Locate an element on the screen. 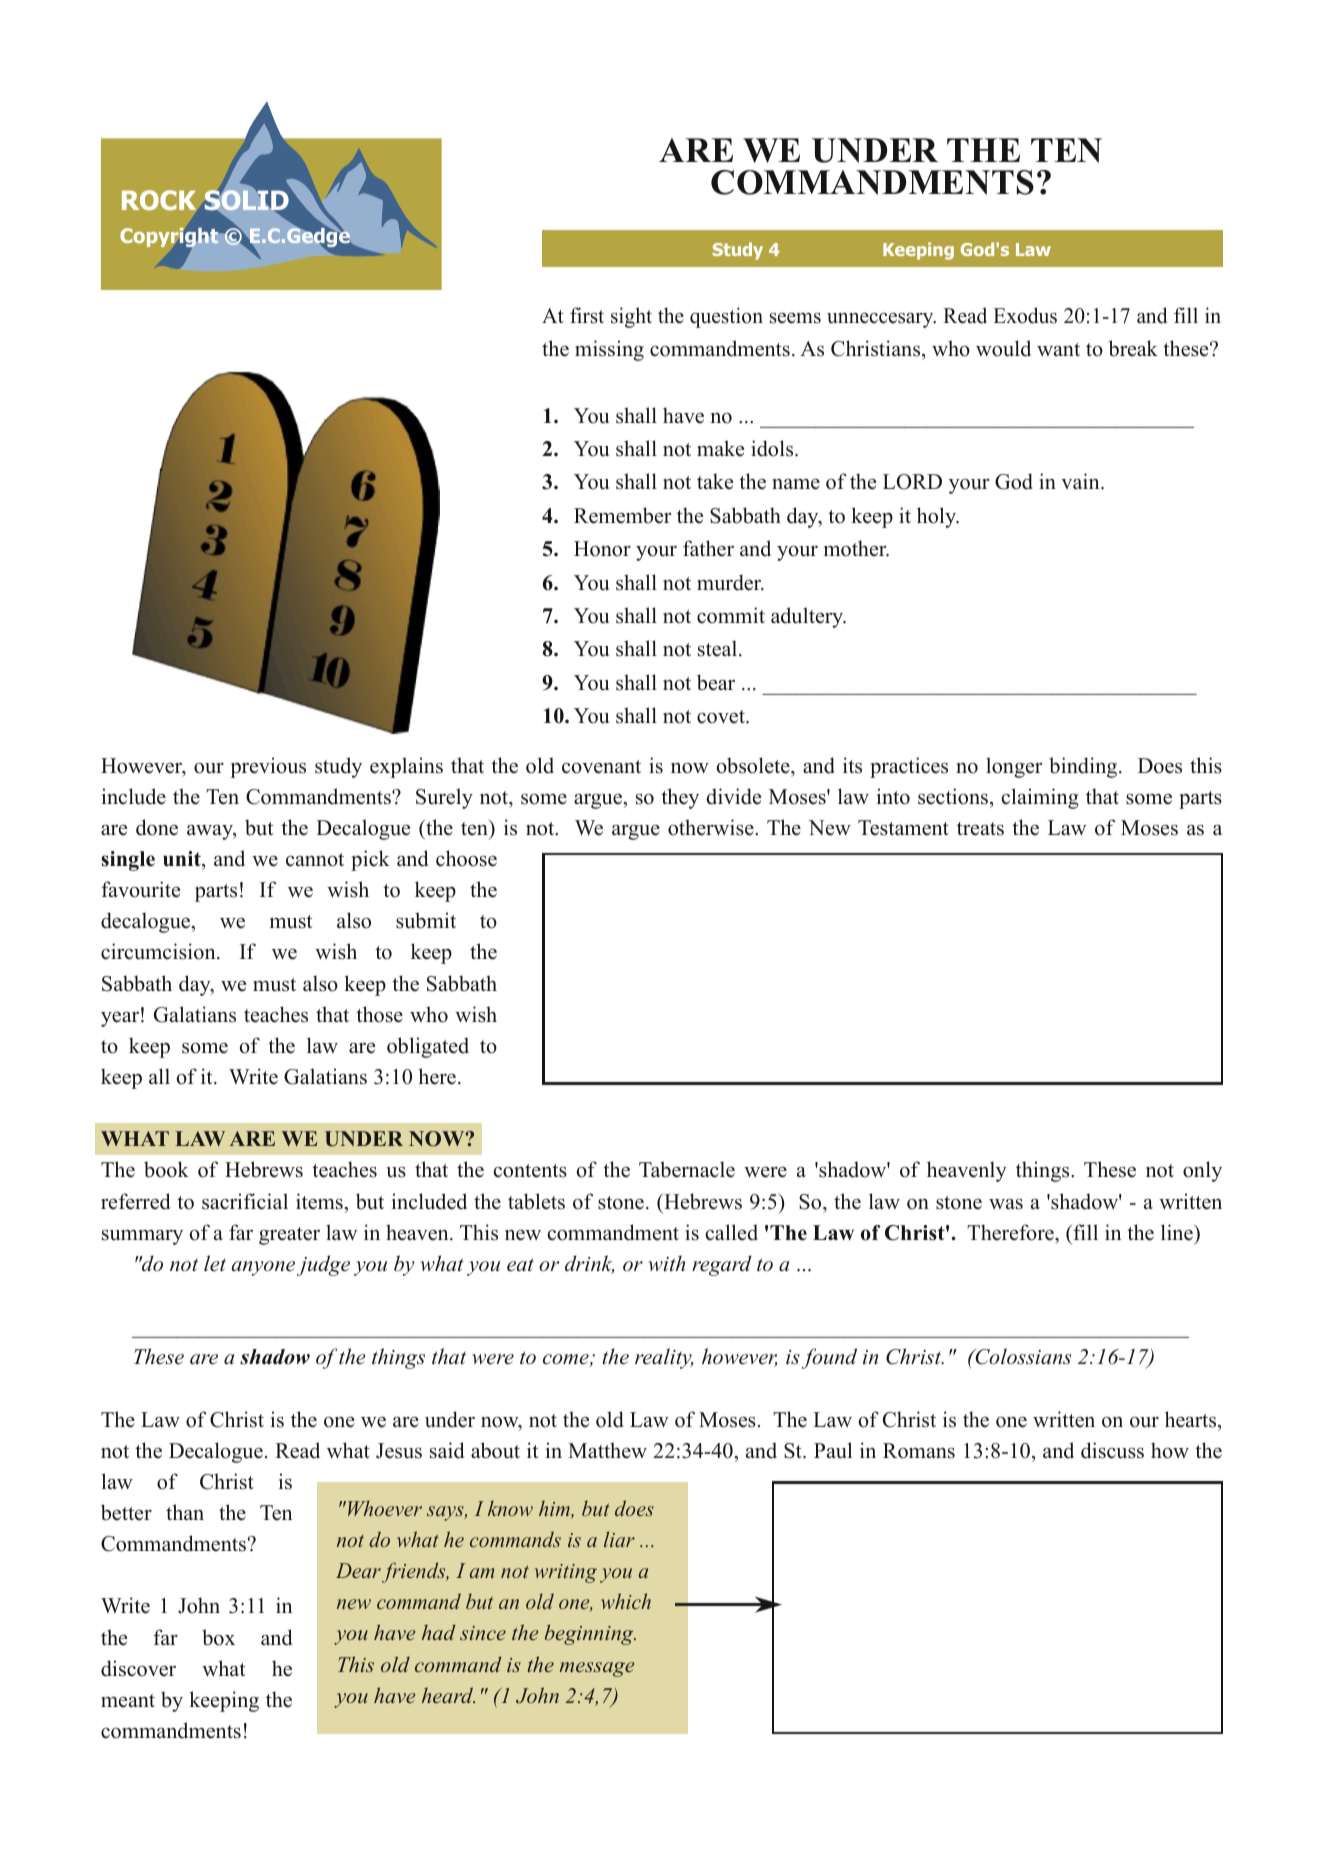  otherwise is located at coordinates (712, 827).
